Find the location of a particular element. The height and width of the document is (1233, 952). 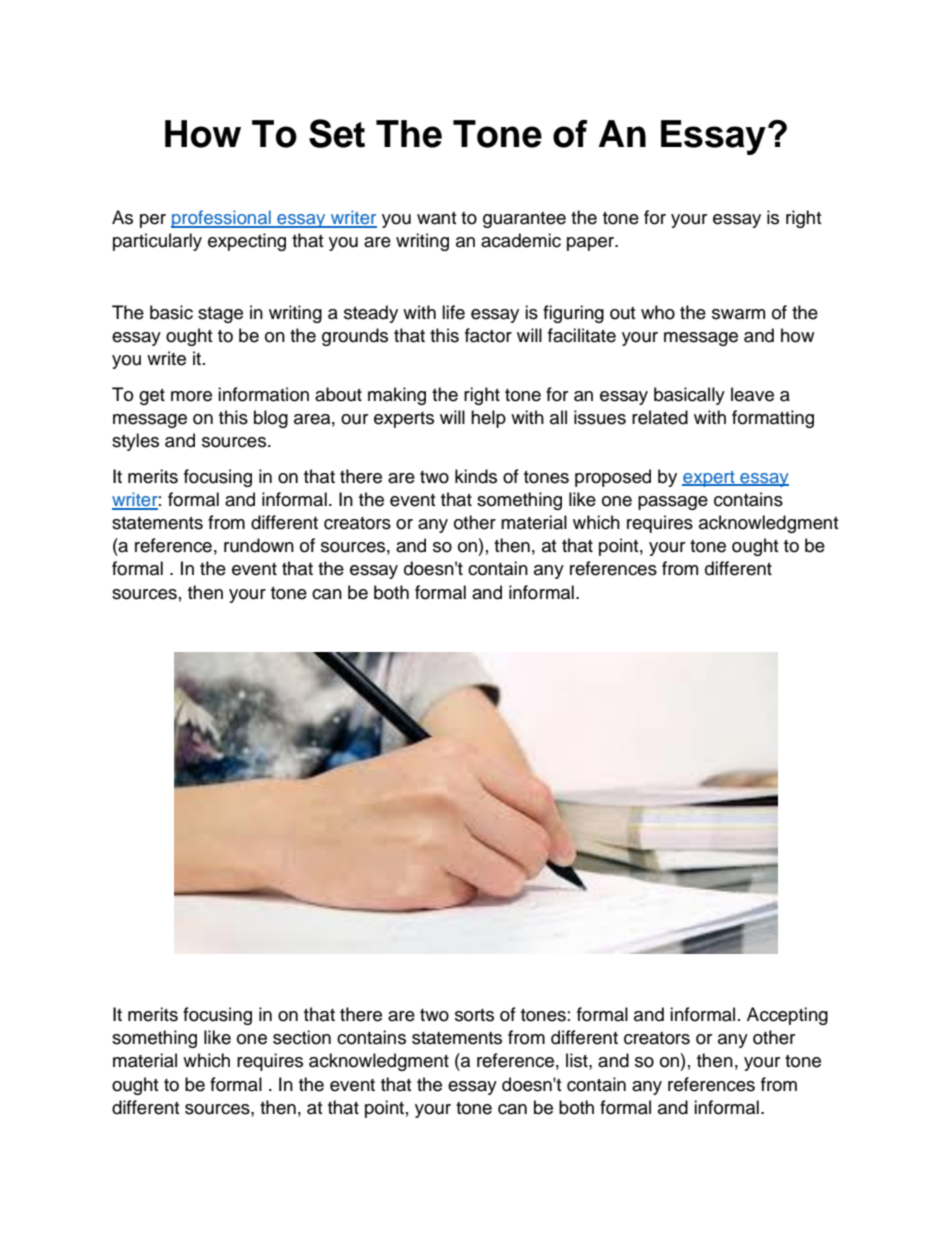

want is located at coordinates (436, 218).
